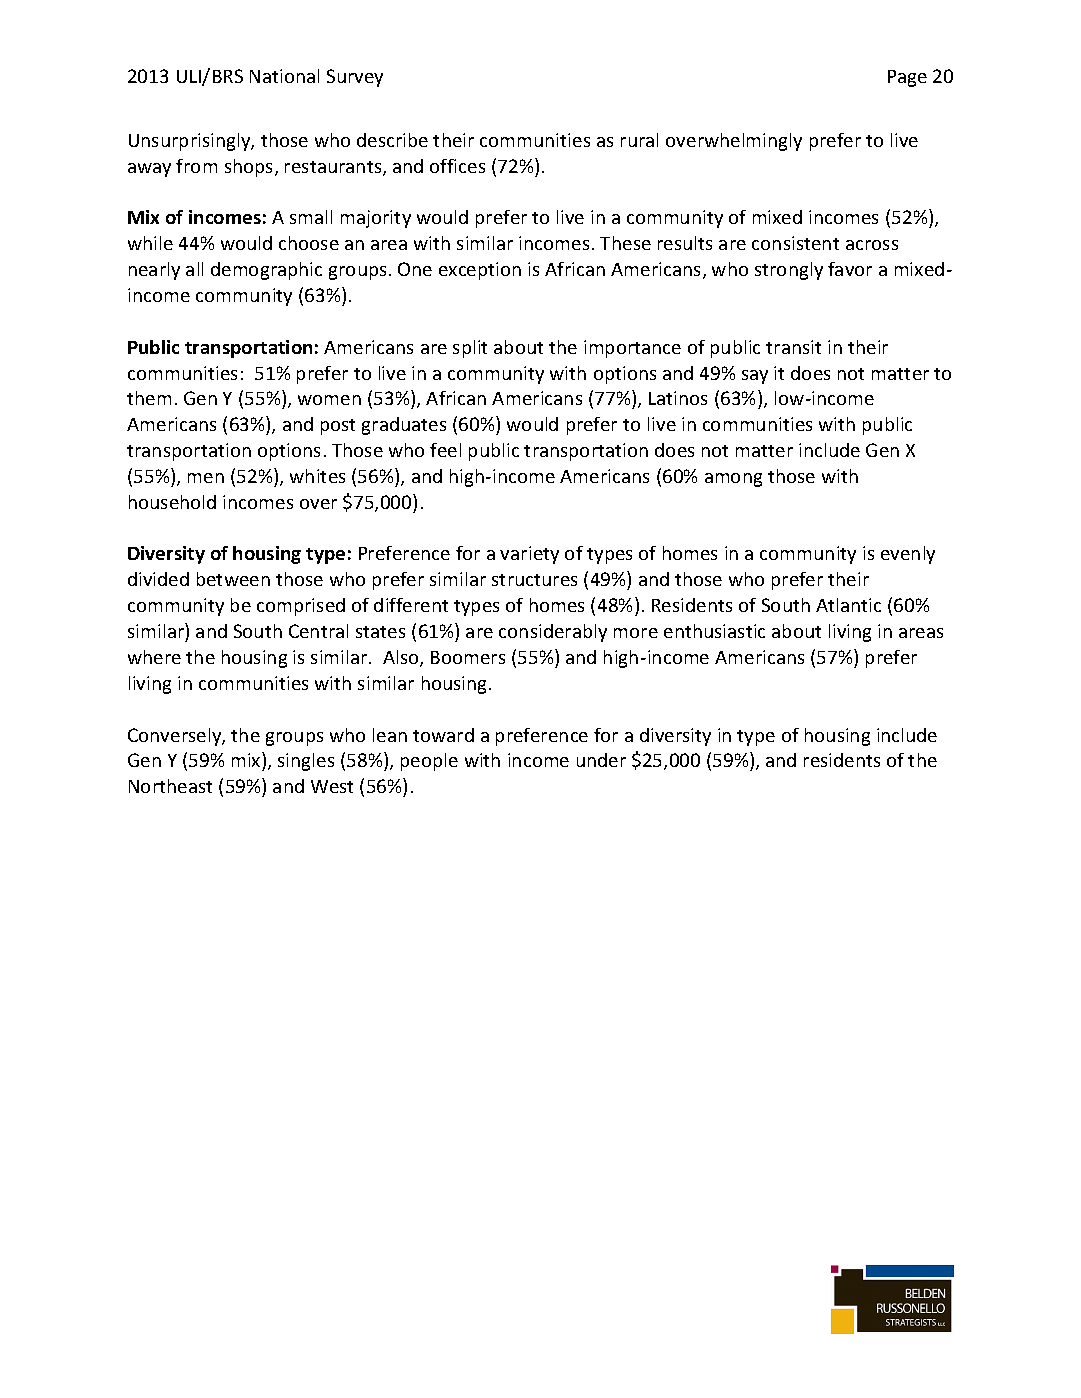 The image size is (1081, 1398). Describe the element at coordinates (639, 140) in the image. I see `rural` at that location.
